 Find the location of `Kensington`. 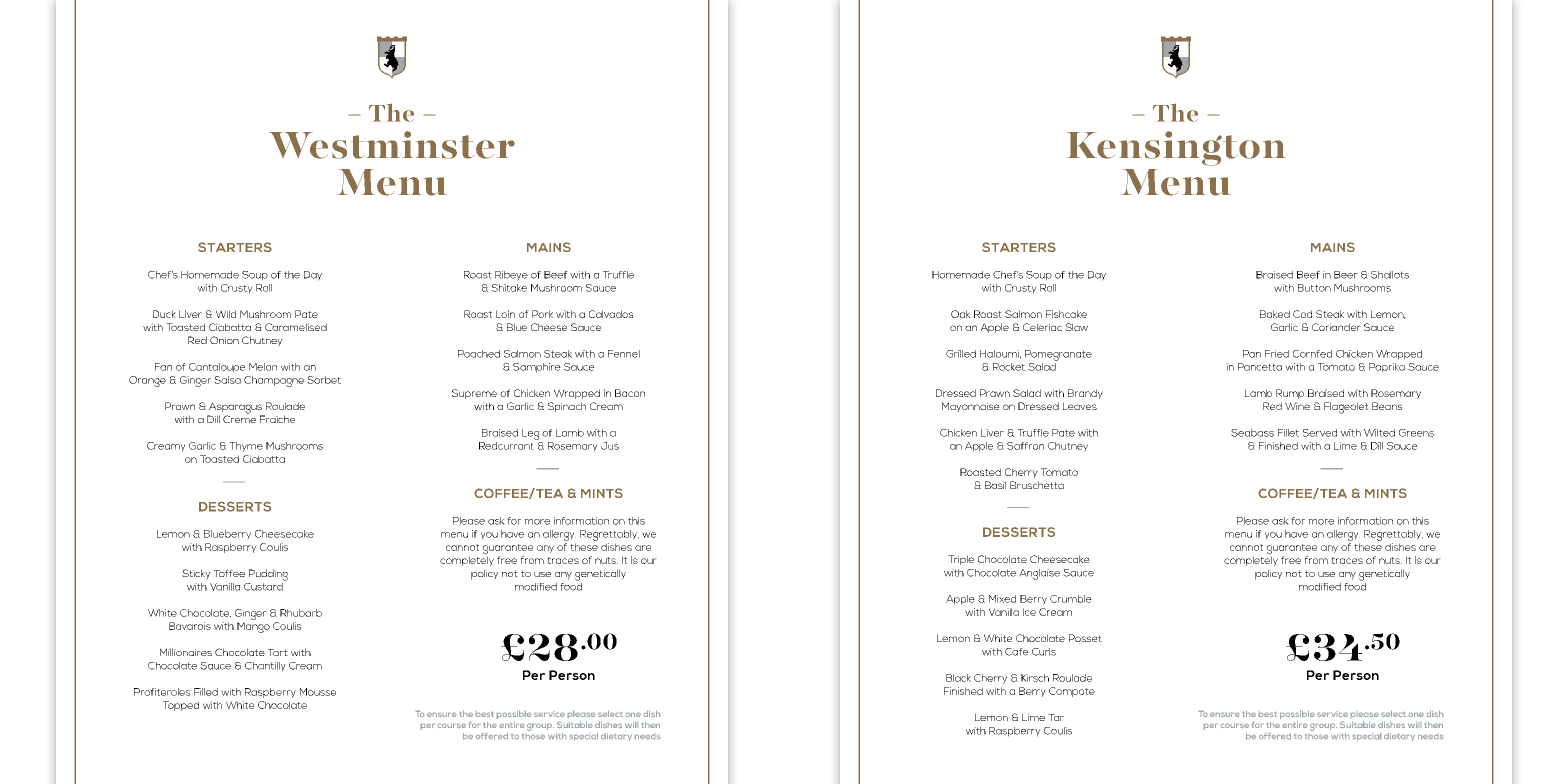

Kensington is located at coordinates (1176, 148).
